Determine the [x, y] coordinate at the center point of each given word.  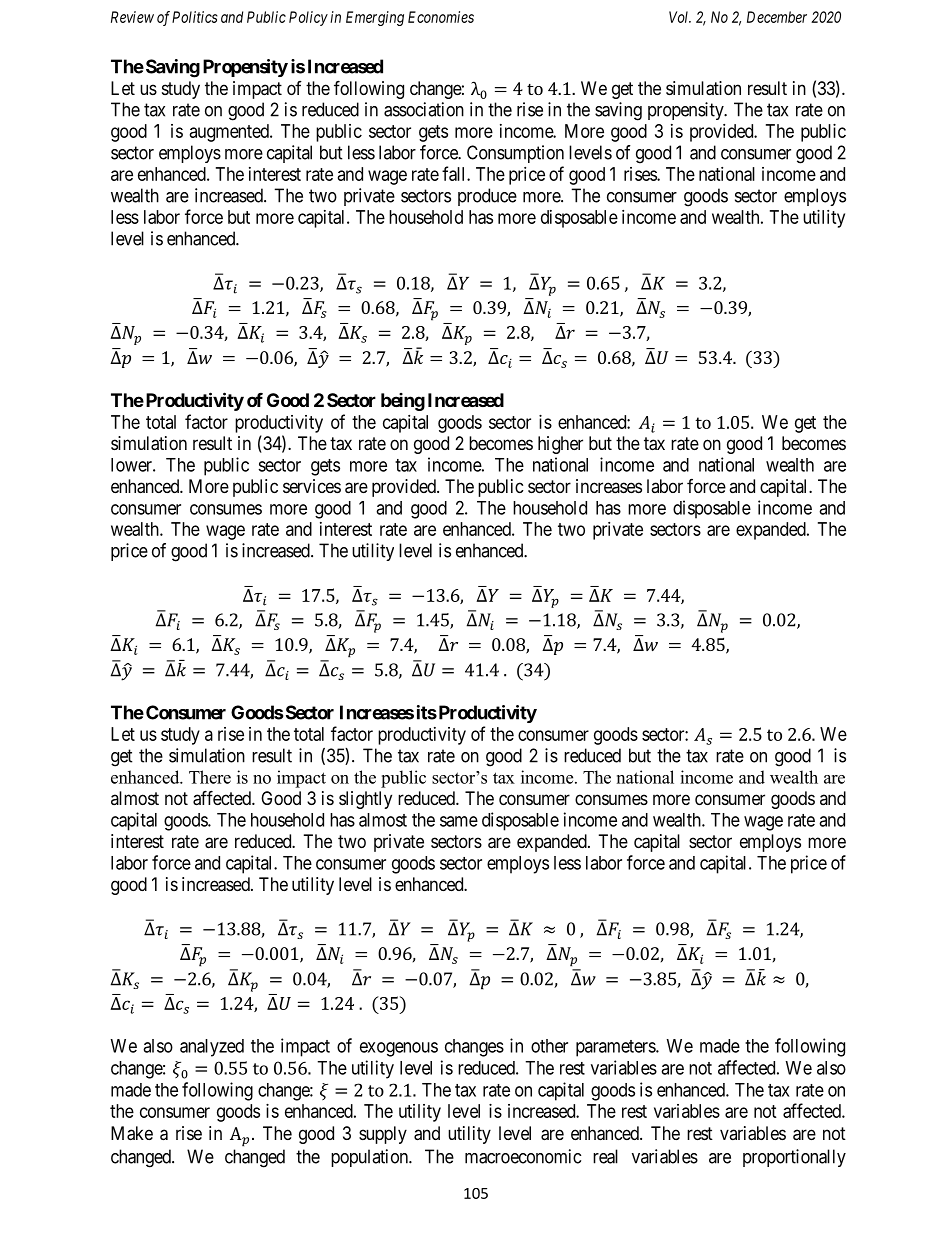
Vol [680, 17]
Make [132, 1133]
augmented [230, 133]
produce [487, 197]
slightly [365, 800]
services [312, 486]
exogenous [399, 1049]
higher [560, 445]
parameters [616, 1048]
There [210, 777]
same [459, 821]
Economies [441, 17]
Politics [195, 17]
